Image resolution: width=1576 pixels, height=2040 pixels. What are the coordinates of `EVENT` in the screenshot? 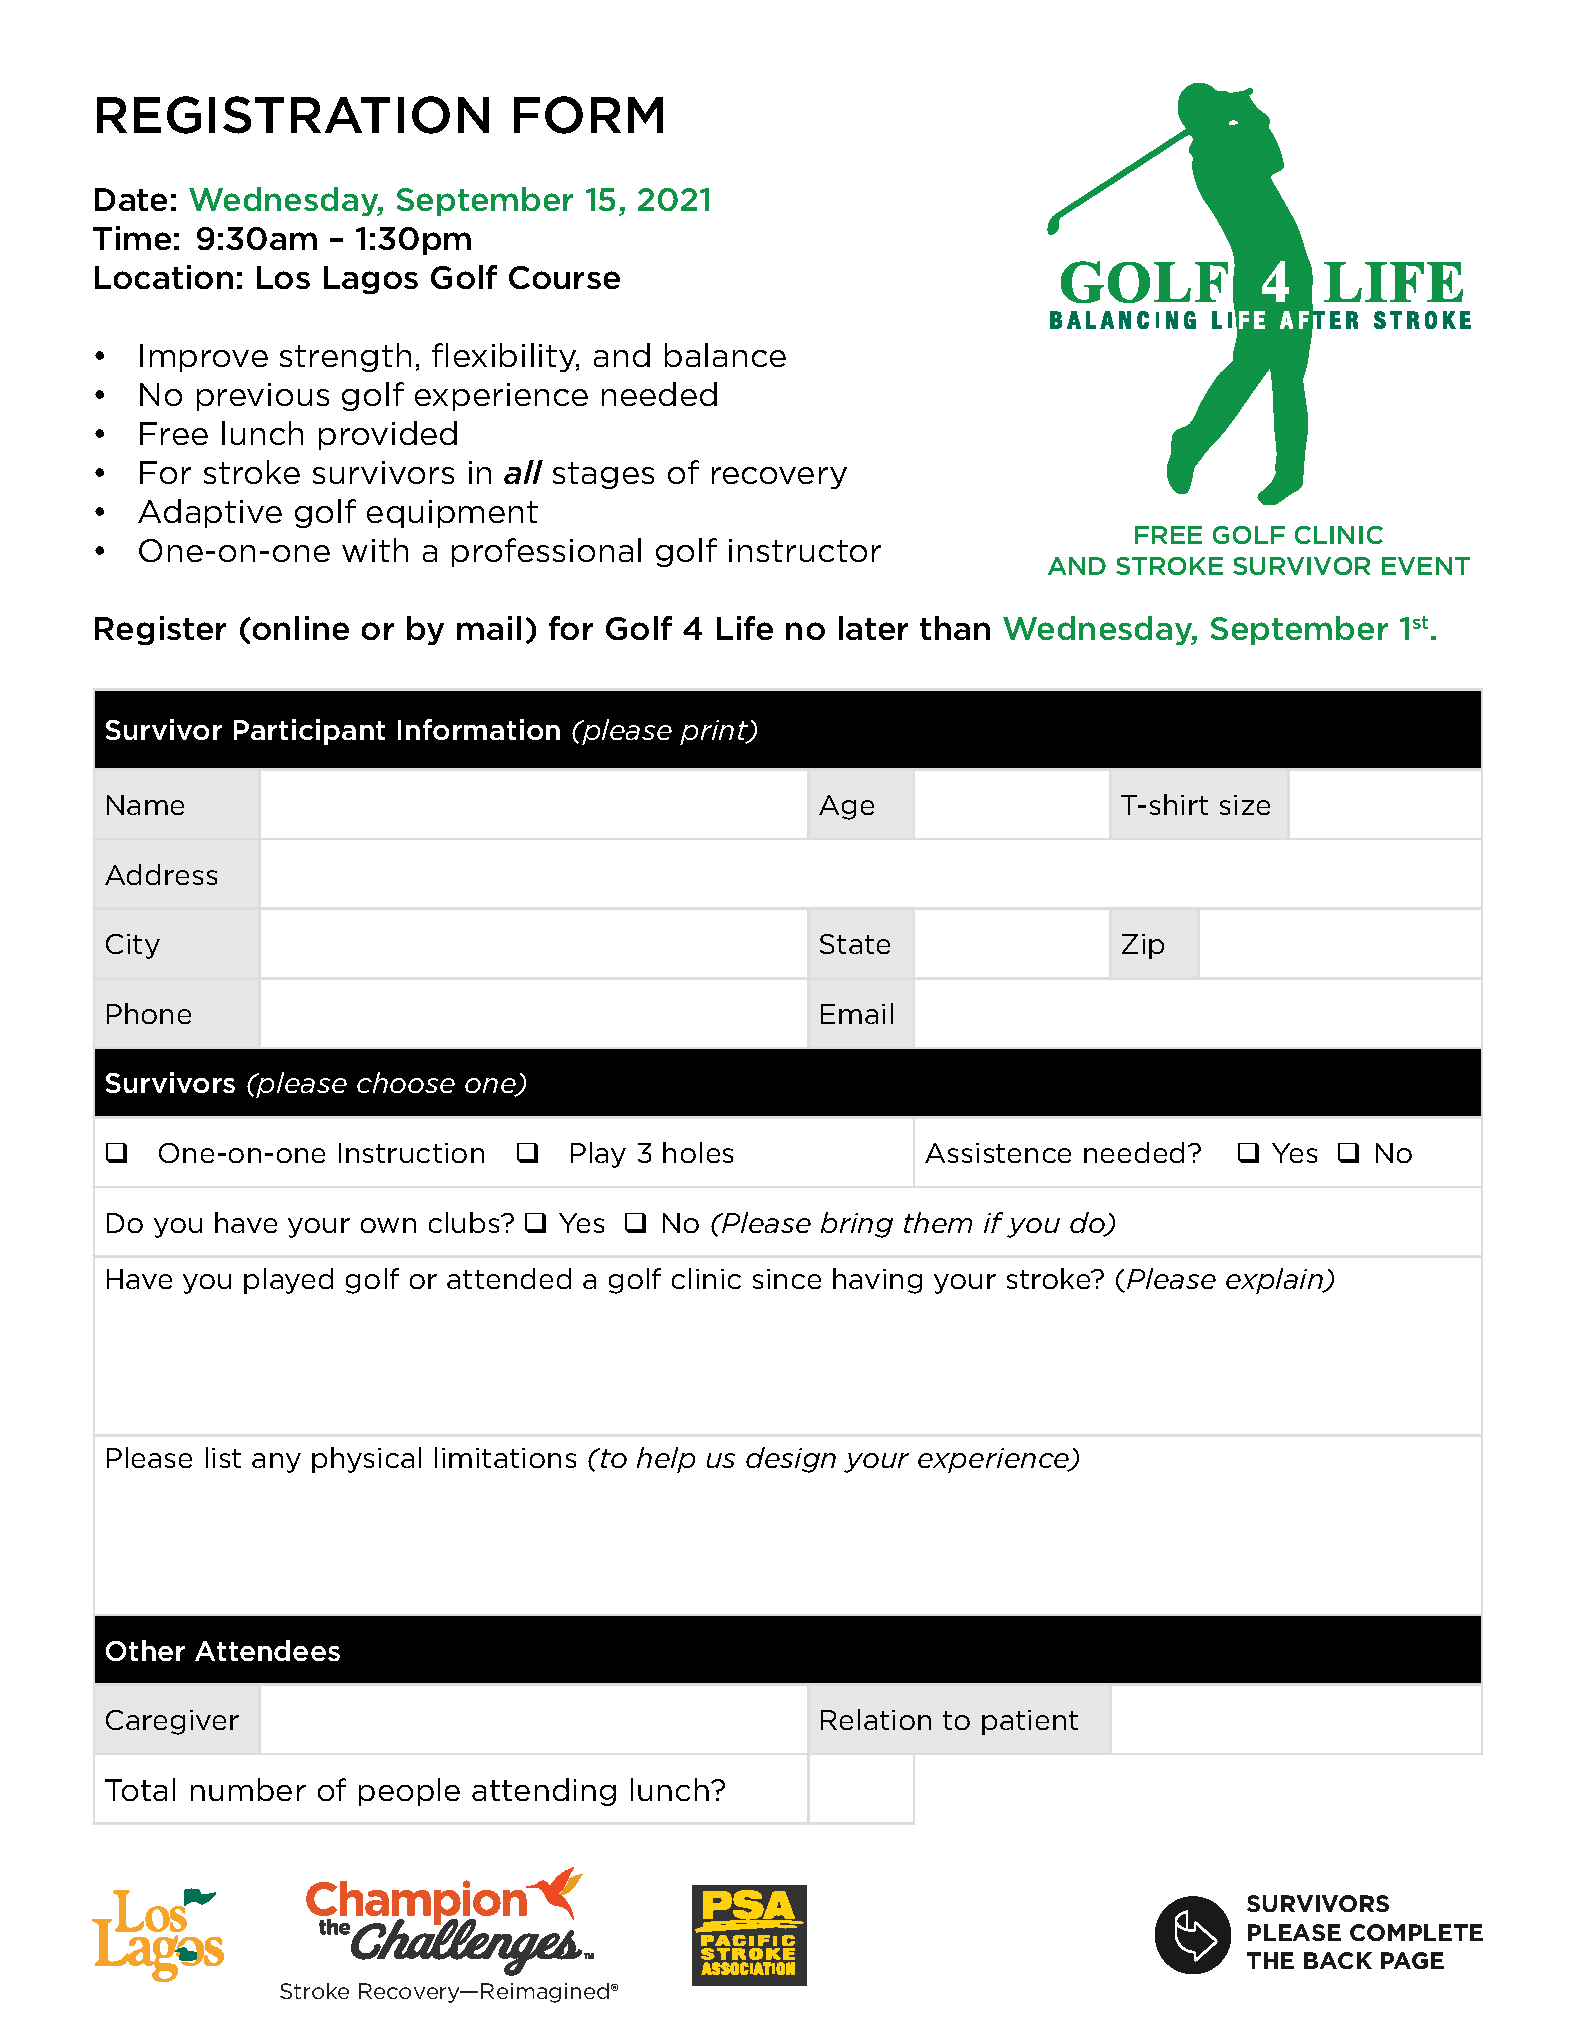 It's located at (1426, 566).
